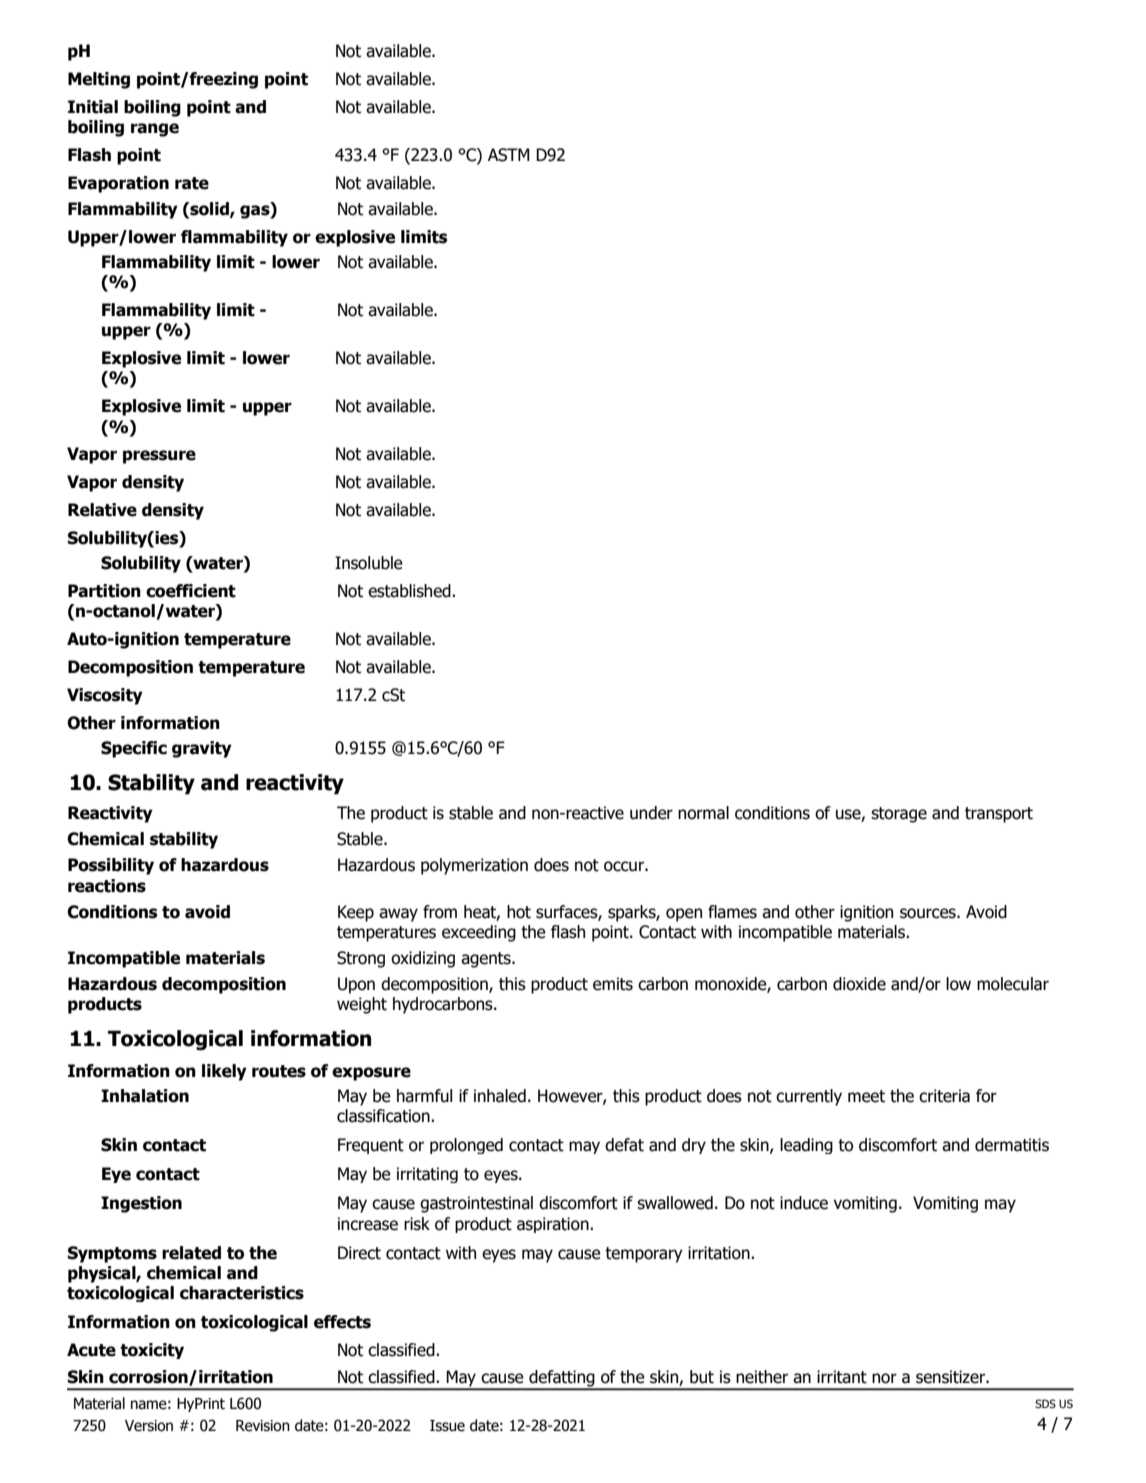 The width and height of the image is (1146, 1483). What do you see at coordinates (192, 183) in the image?
I see `rate` at bounding box center [192, 183].
